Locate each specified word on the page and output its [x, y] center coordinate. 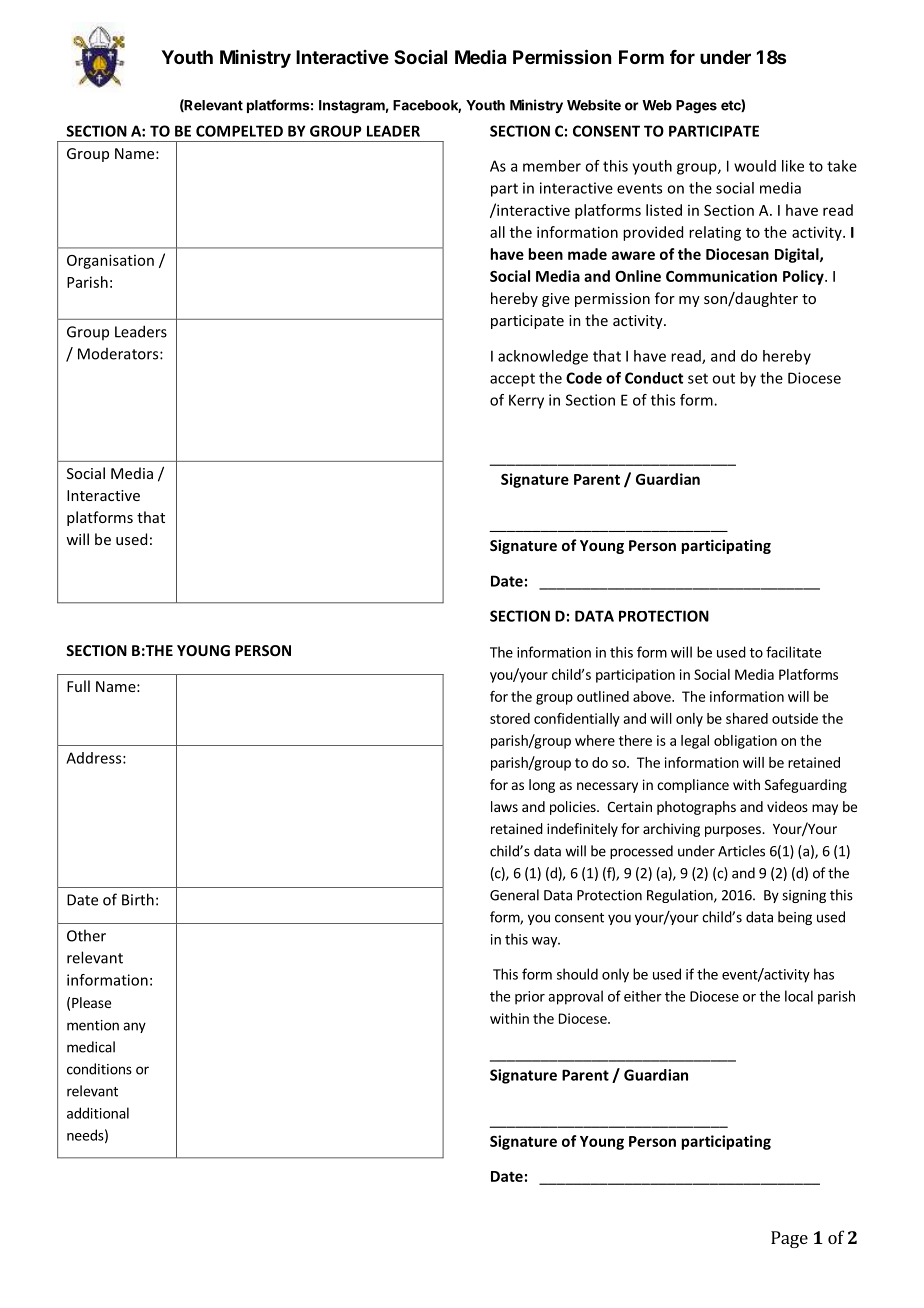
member [552, 166]
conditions [99, 1069]
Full [78, 686]
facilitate [793, 652]
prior [530, 998]
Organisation [110, 261]
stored [510, 718]
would [755, 166]
